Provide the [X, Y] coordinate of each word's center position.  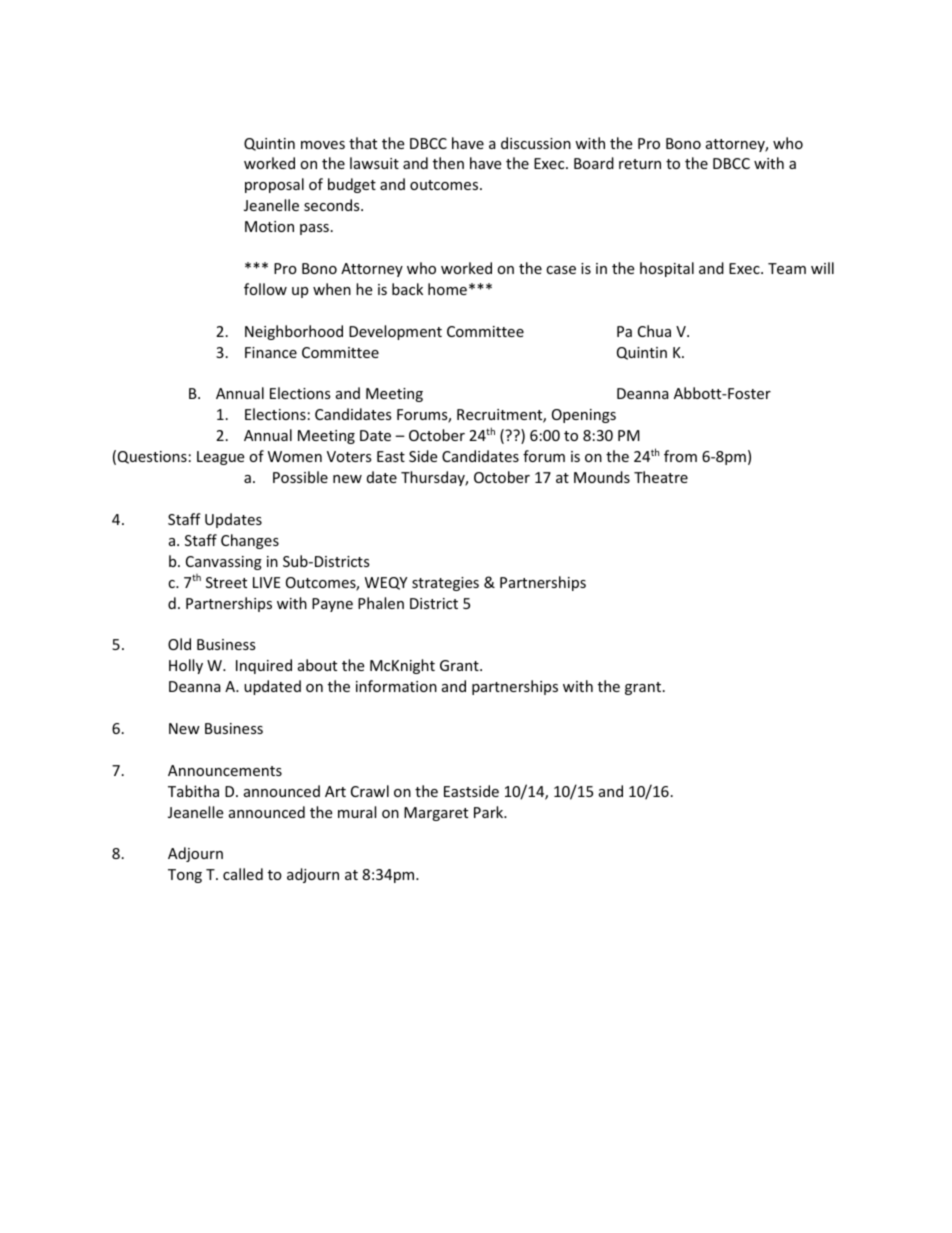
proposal [274, 185]
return [640, 164]
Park [490, 812]
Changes [250, 541]
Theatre [661, 477]
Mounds [602, 477]
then [448, 163]
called [243, 874]
